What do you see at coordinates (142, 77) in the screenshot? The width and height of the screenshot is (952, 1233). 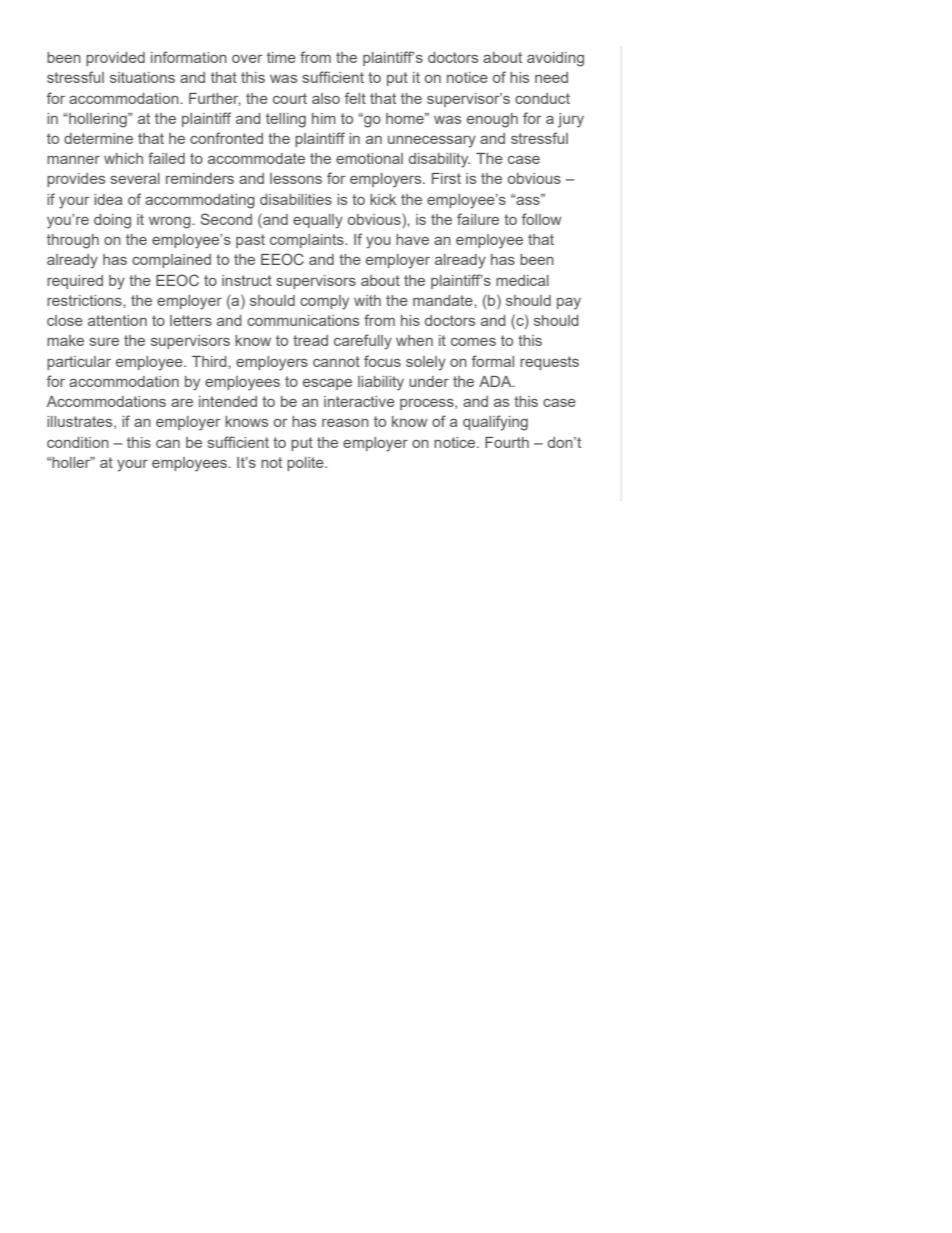 I see `situations` at bounding box center [142, 77].
